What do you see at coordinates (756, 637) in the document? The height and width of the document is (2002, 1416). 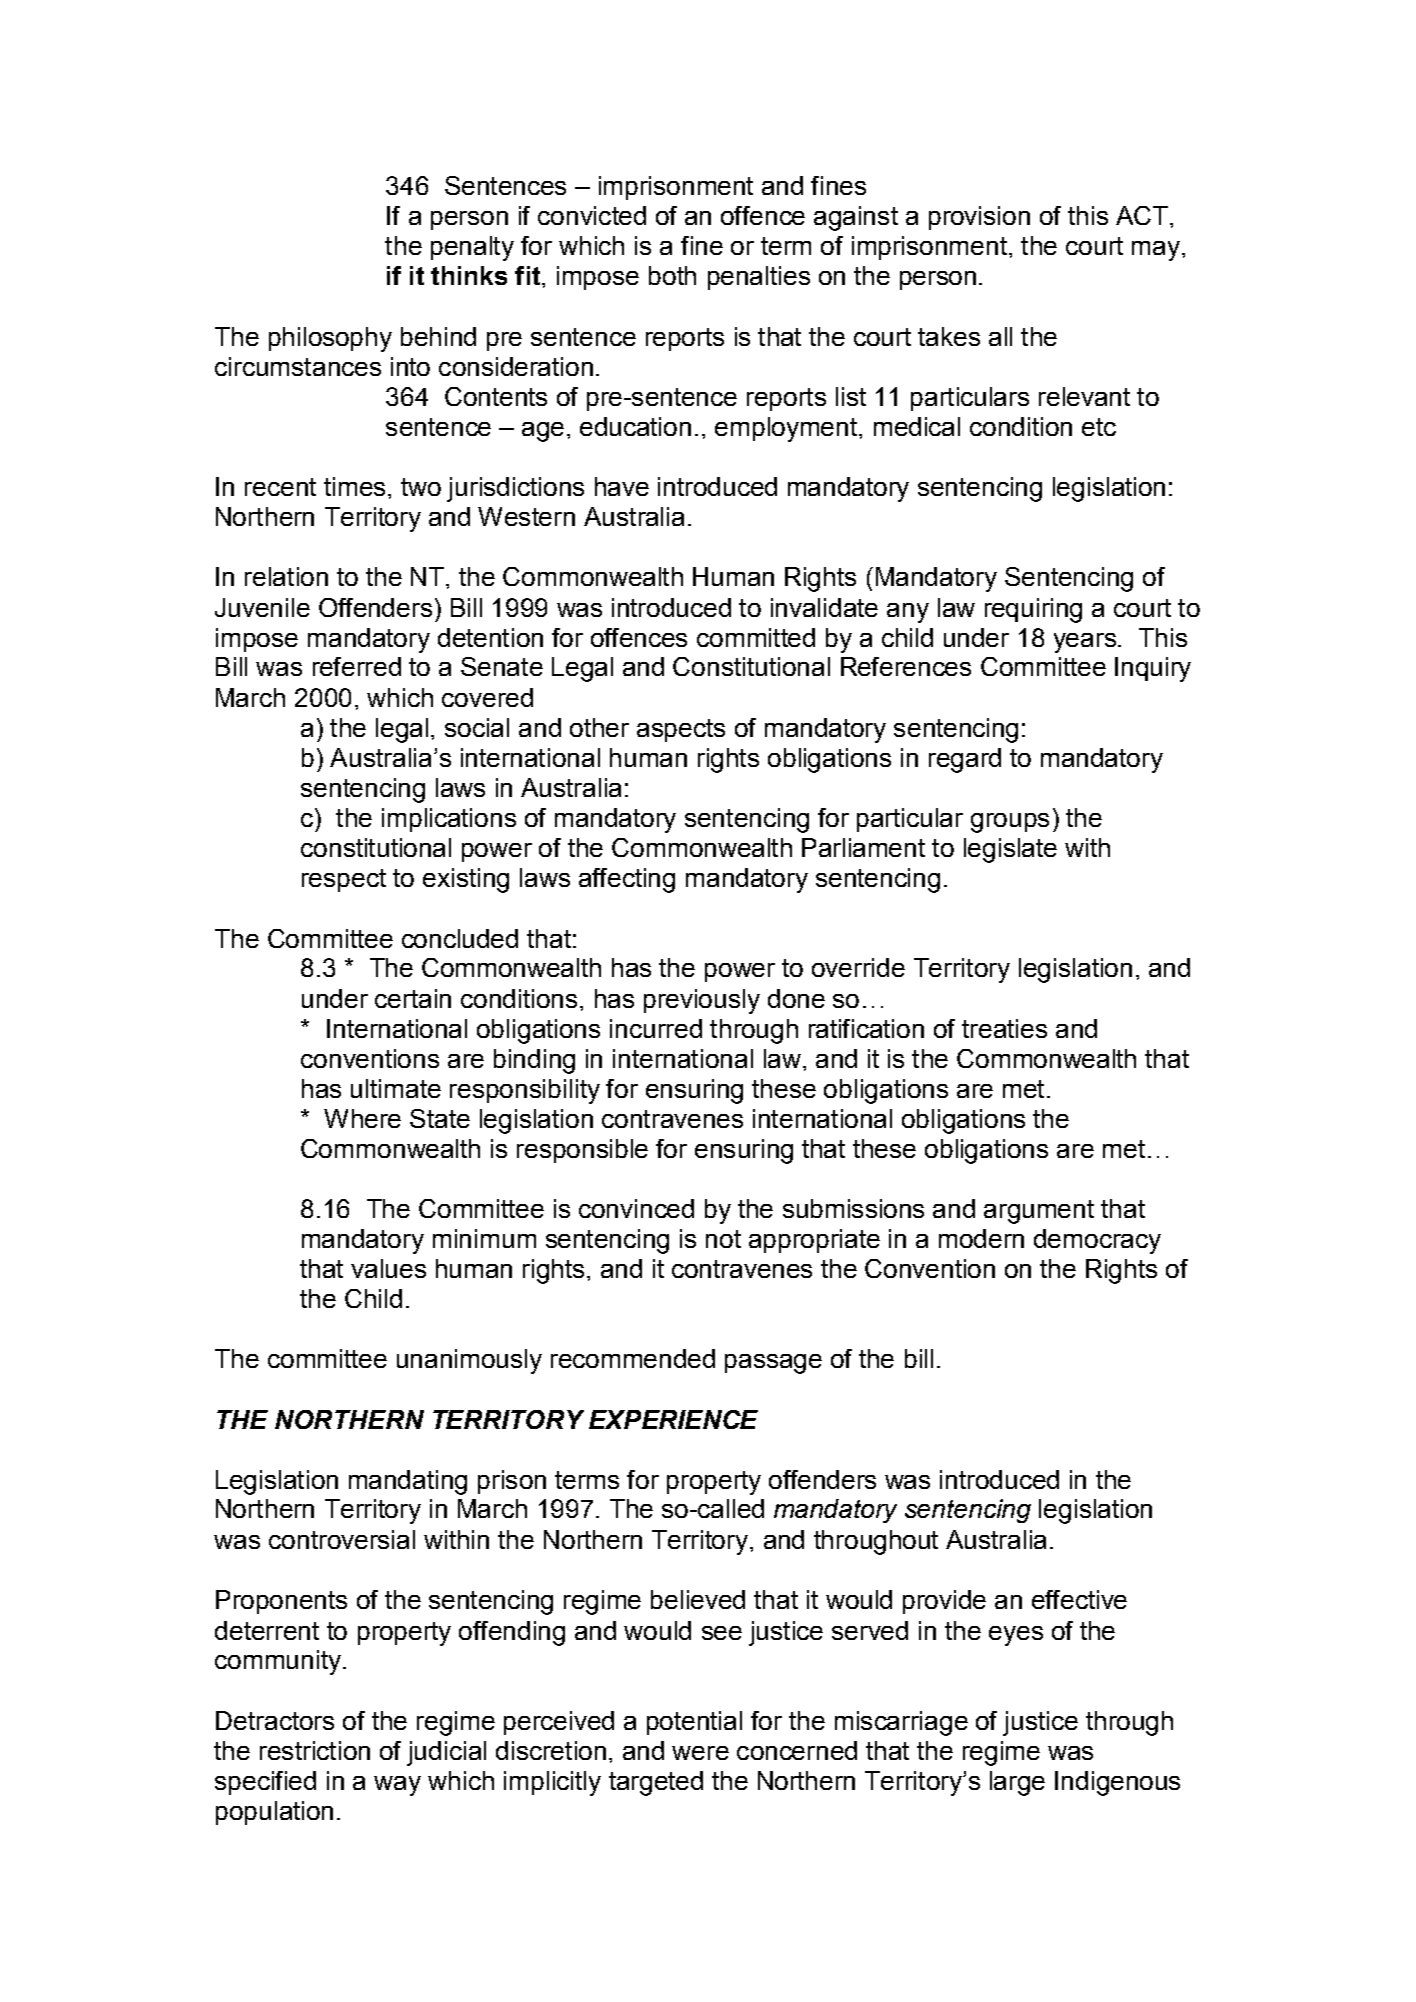 I see `committed` at bounding box center [756, 637].
